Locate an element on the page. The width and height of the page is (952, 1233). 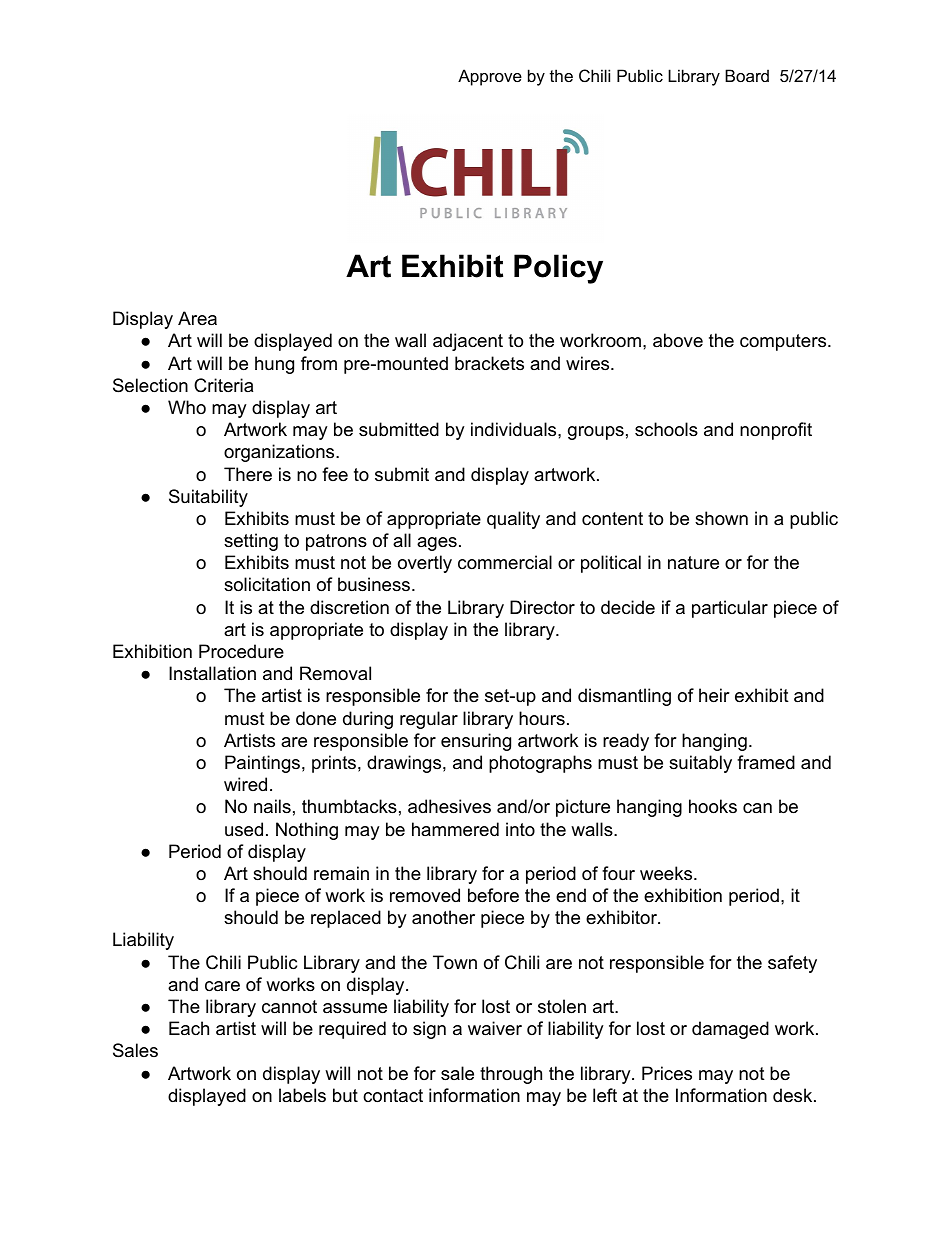
Approve is located at coordinates (490, 77).
